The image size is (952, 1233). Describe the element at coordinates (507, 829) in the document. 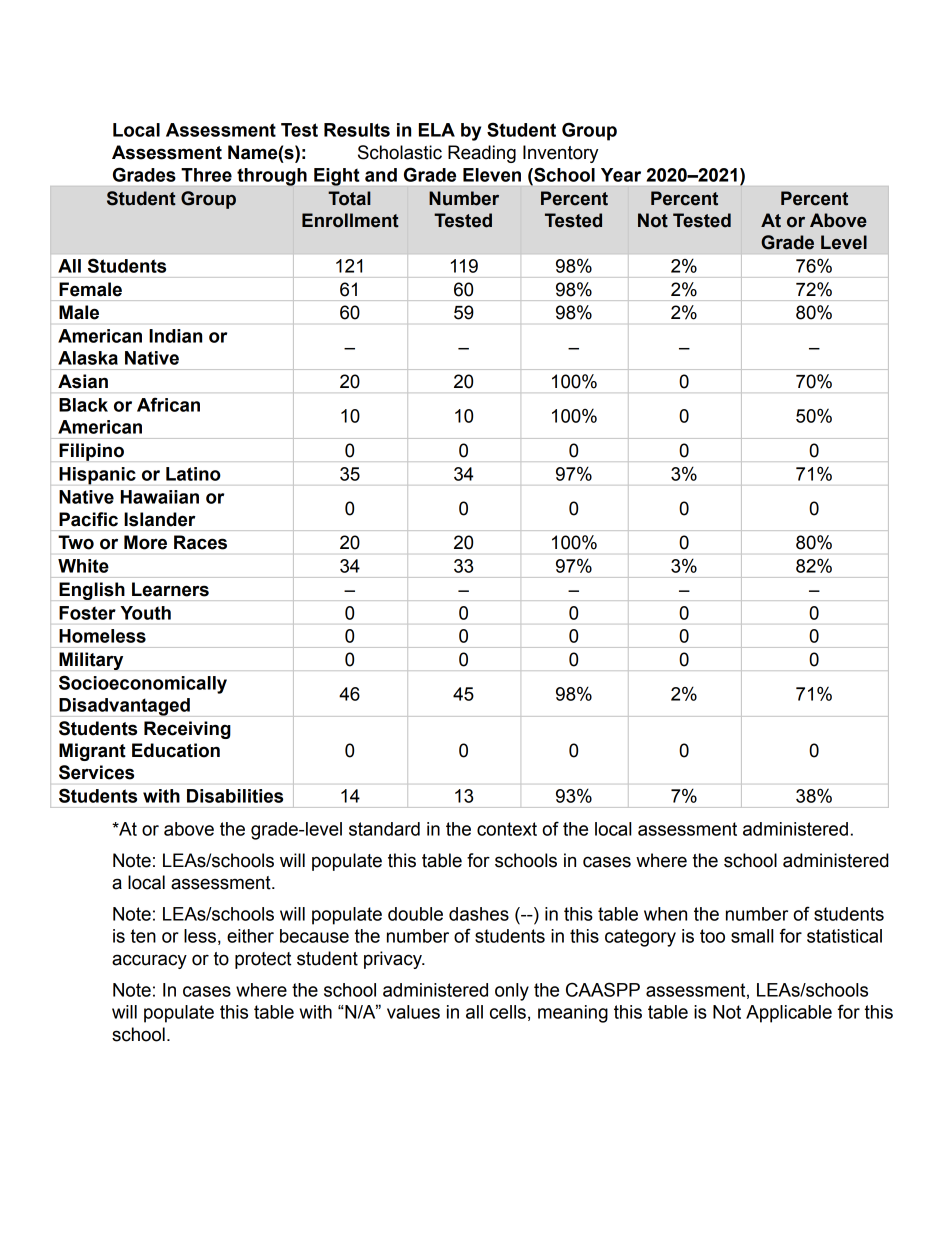

I see `context` at that location.
